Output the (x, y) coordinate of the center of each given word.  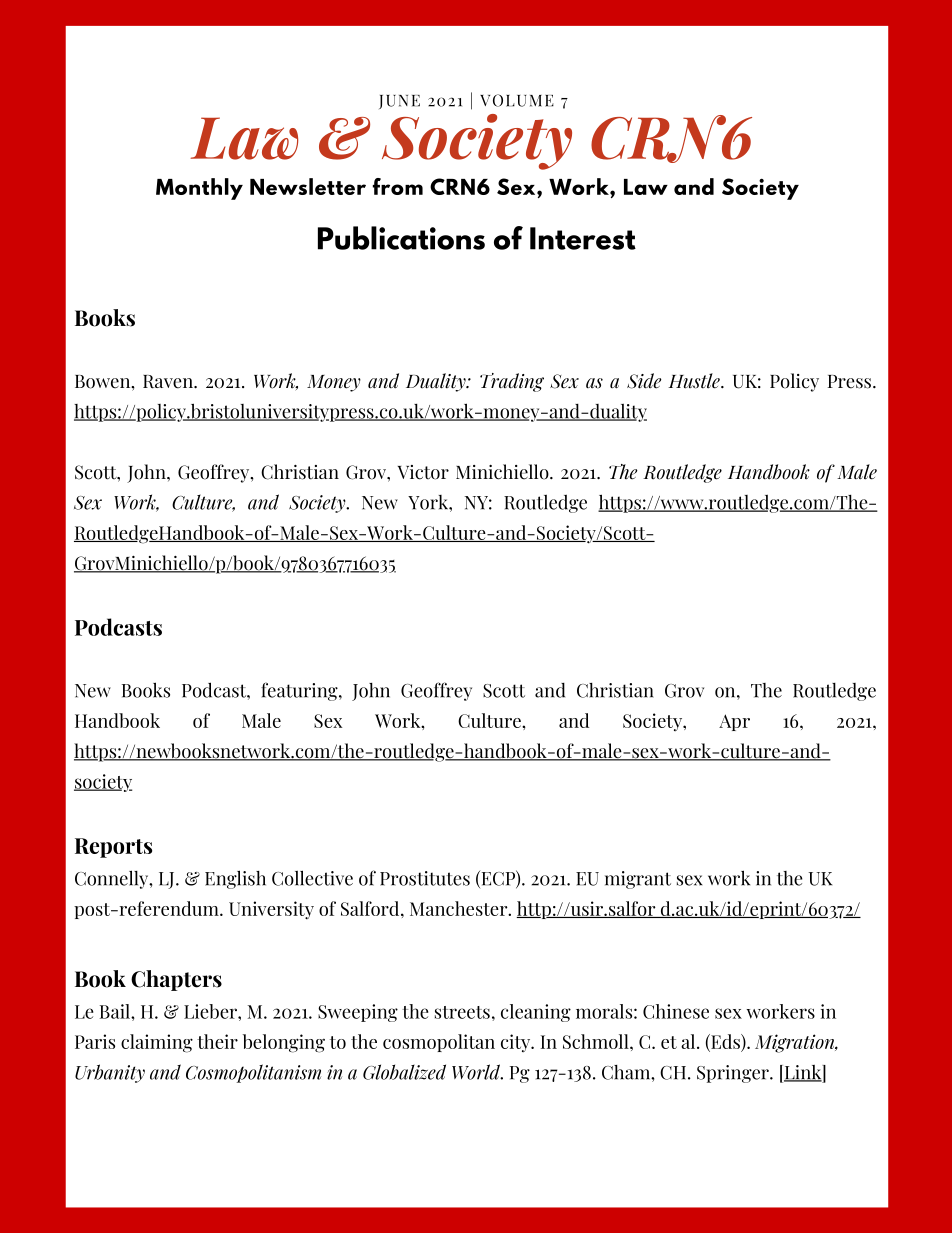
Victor (423, 472)
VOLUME (517, 100)
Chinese (676, 1011)
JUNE (399, 102)
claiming (157, 1043)
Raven (169, 382)
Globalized (404, 1072)
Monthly (199, 189)
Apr (734, 722)
